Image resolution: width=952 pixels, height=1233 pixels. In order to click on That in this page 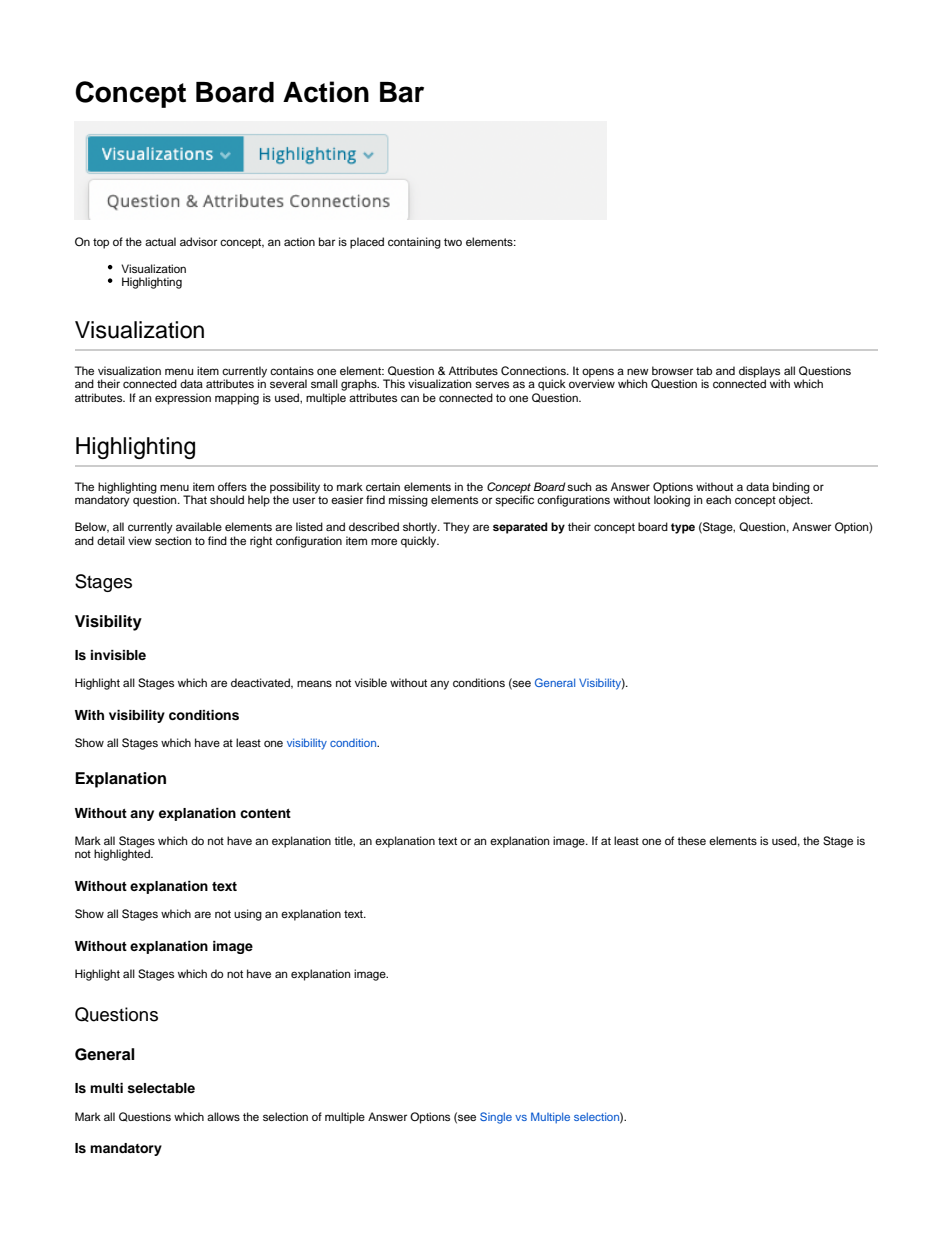, I will do `click(195, 499)`.
